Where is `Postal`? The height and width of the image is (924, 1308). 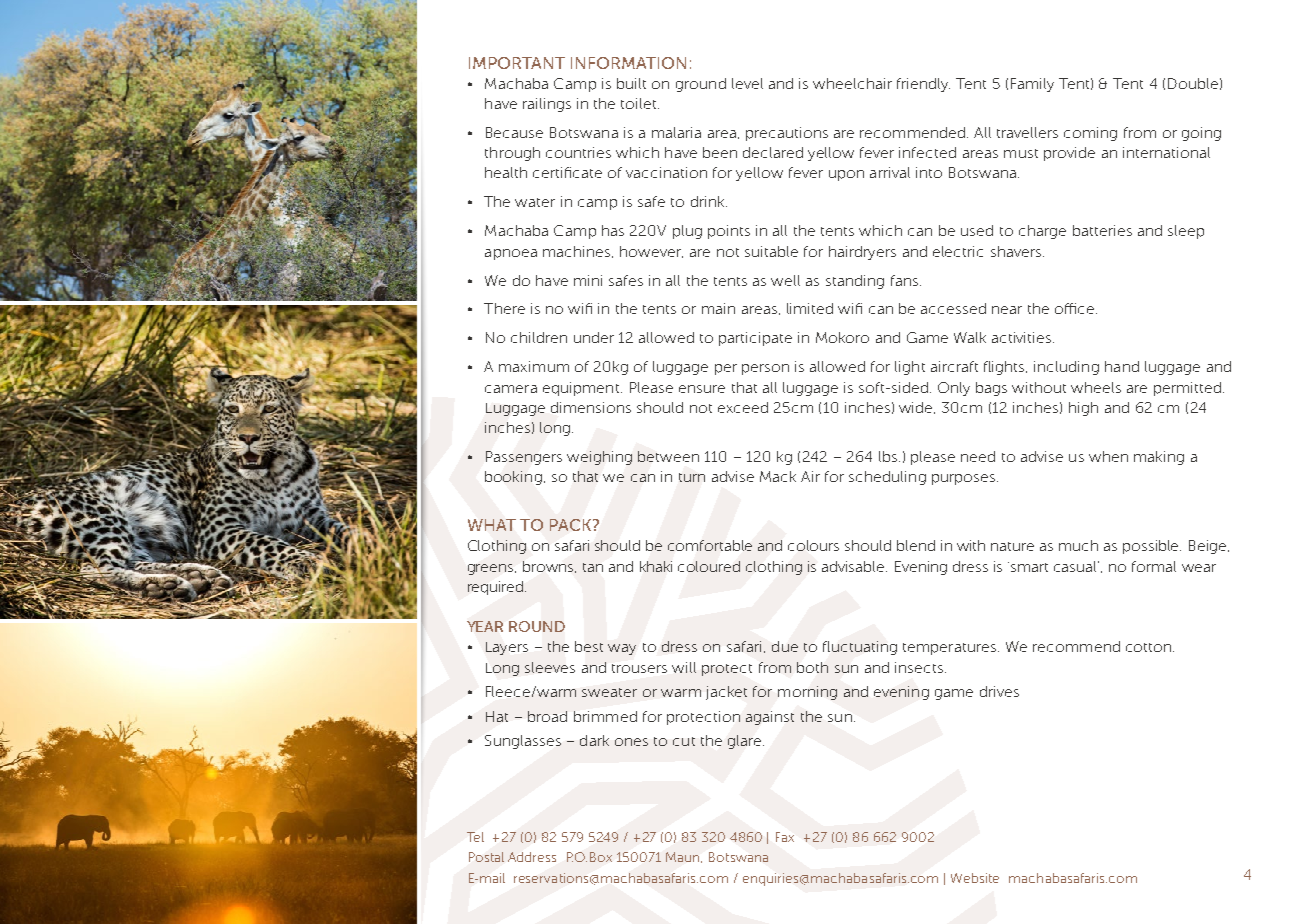
Postal is located at coordinates (486, 857).
